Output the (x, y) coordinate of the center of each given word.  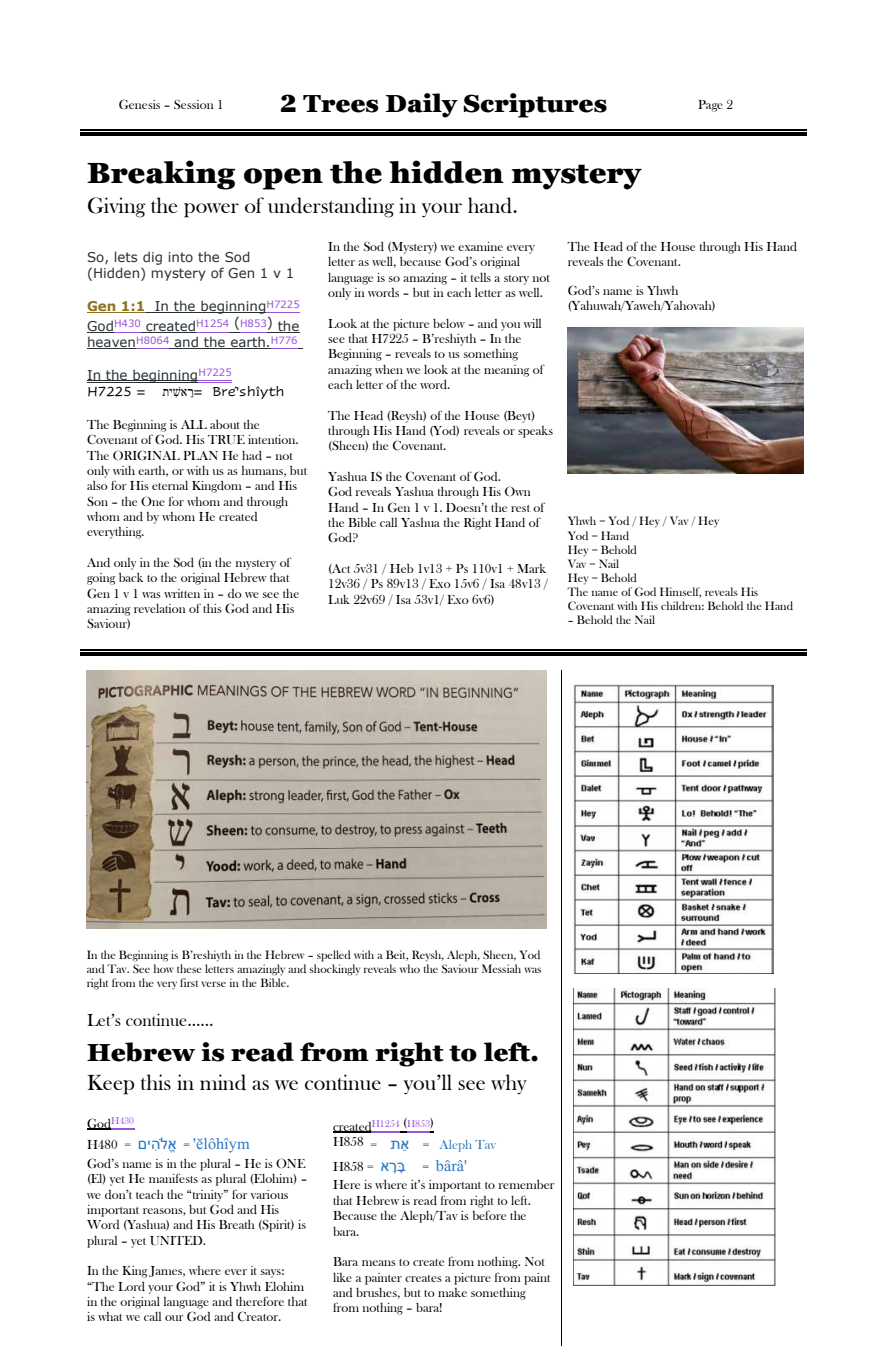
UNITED (177, 1241)
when (389, 369)
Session (194, 104)
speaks (535, 432)
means (379, 1263)
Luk (339, 599)
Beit (397, 955)
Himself (680, 592)
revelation (160, 608)
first (189, 982)
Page (710, 106)
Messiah (501, 968)
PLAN (200, 455)
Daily (421, 105)
